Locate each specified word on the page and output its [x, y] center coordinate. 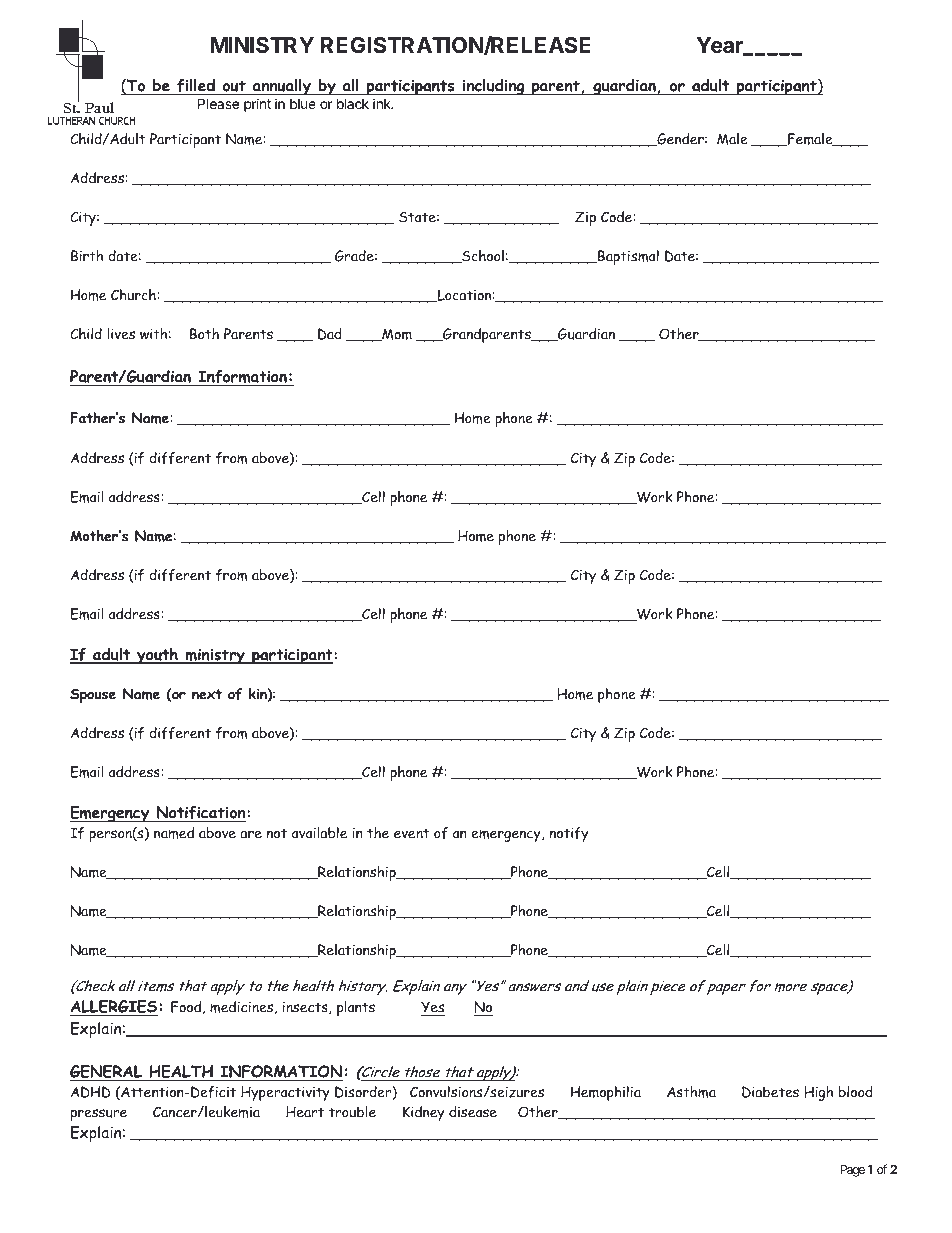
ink [383, 103]
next [207, 694]
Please [218, 103]
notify [569, 834]
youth [157, 656]
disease [473, 1112]
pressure [99, 1115]
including [493, 87]
